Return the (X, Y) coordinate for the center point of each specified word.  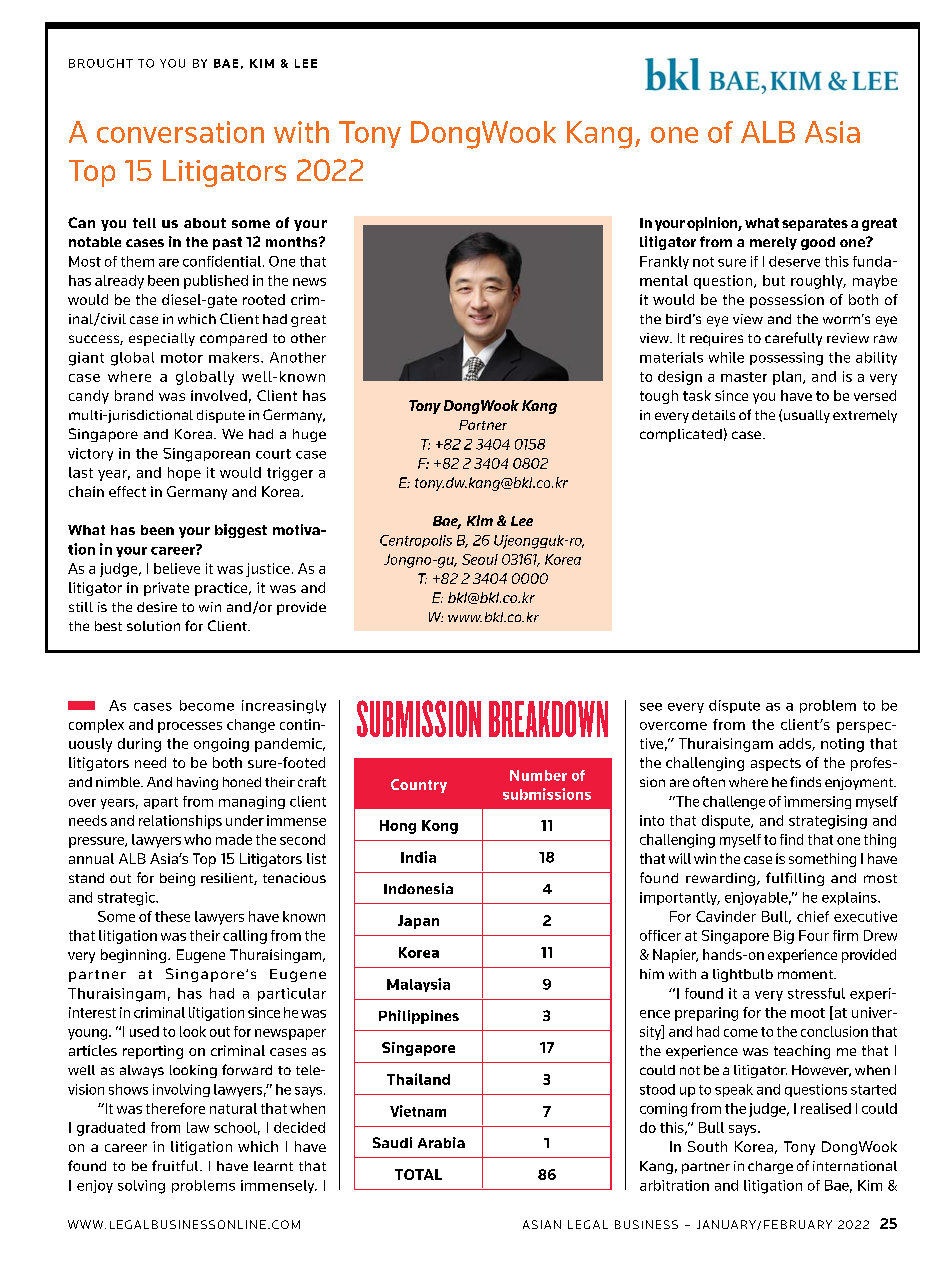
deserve (794, 261)
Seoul (480, 559)
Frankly (664, 262)
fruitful (176, 1165)
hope (184, 474)
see (651, 707)
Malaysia (418, 985)
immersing (817, 802)
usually (807, 416)
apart (161, 803)
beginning (133, 956)
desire (157, 607)
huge (309, 435)
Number (538, 775)
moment (806, 974)
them (137, 261)
